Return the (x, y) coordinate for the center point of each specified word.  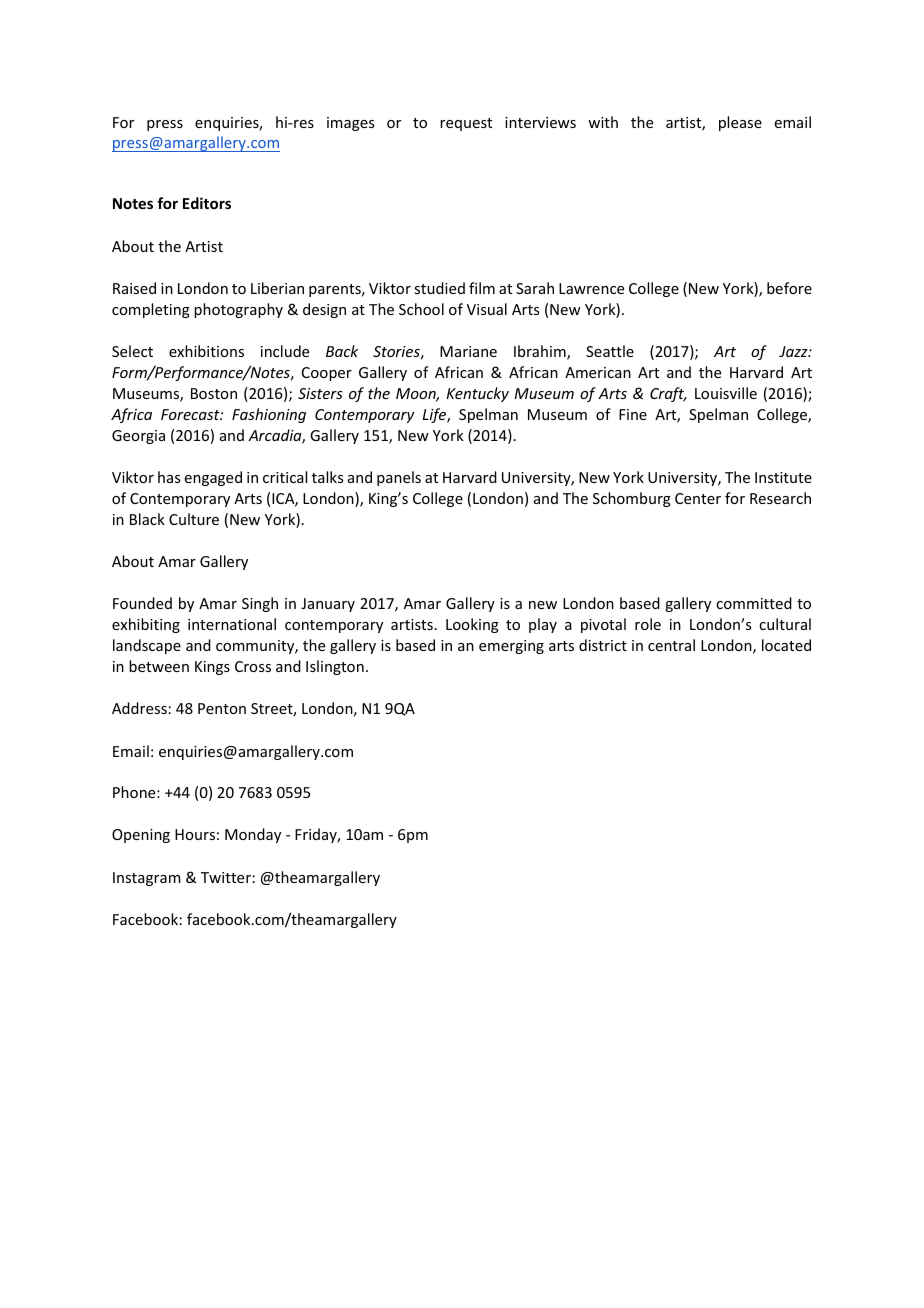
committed (754, 603)
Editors (207, 203)
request (466, 124)
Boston (214, 393)
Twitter (226, 877)
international (232, 624)
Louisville (726, 393)
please (740, 123)
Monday (253, 835)
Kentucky (477, 394)
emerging (511, 647)
